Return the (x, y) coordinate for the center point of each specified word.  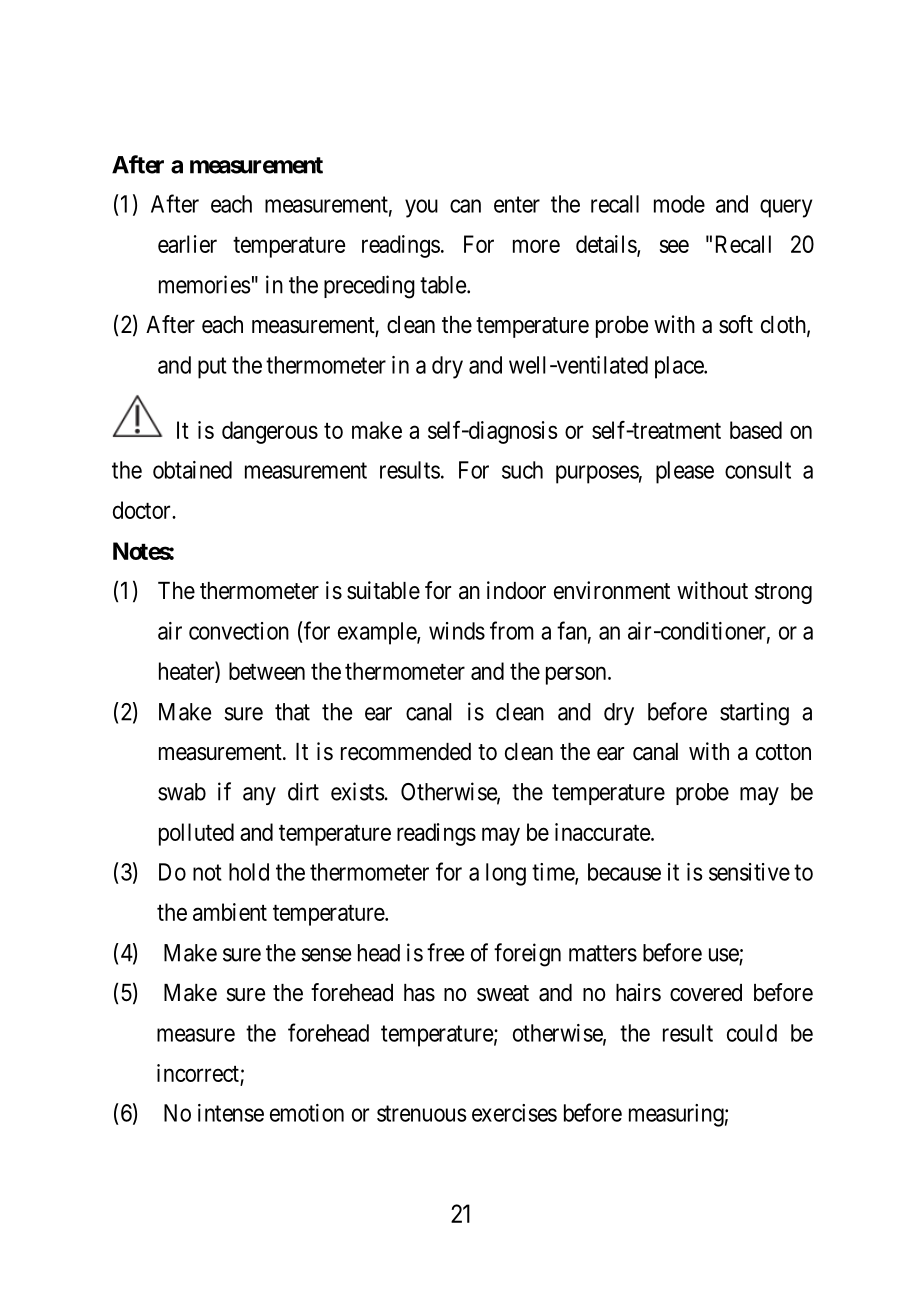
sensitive (749, 872)
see (674, 246)
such (522, 470)
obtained (192, 470)
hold (249, 872)
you (421, 208)
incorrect (198, 1073)
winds (457, 631)
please (685, 472)
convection (239, 631)
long (506, 874)
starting (754, 714)
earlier (187, 244)
